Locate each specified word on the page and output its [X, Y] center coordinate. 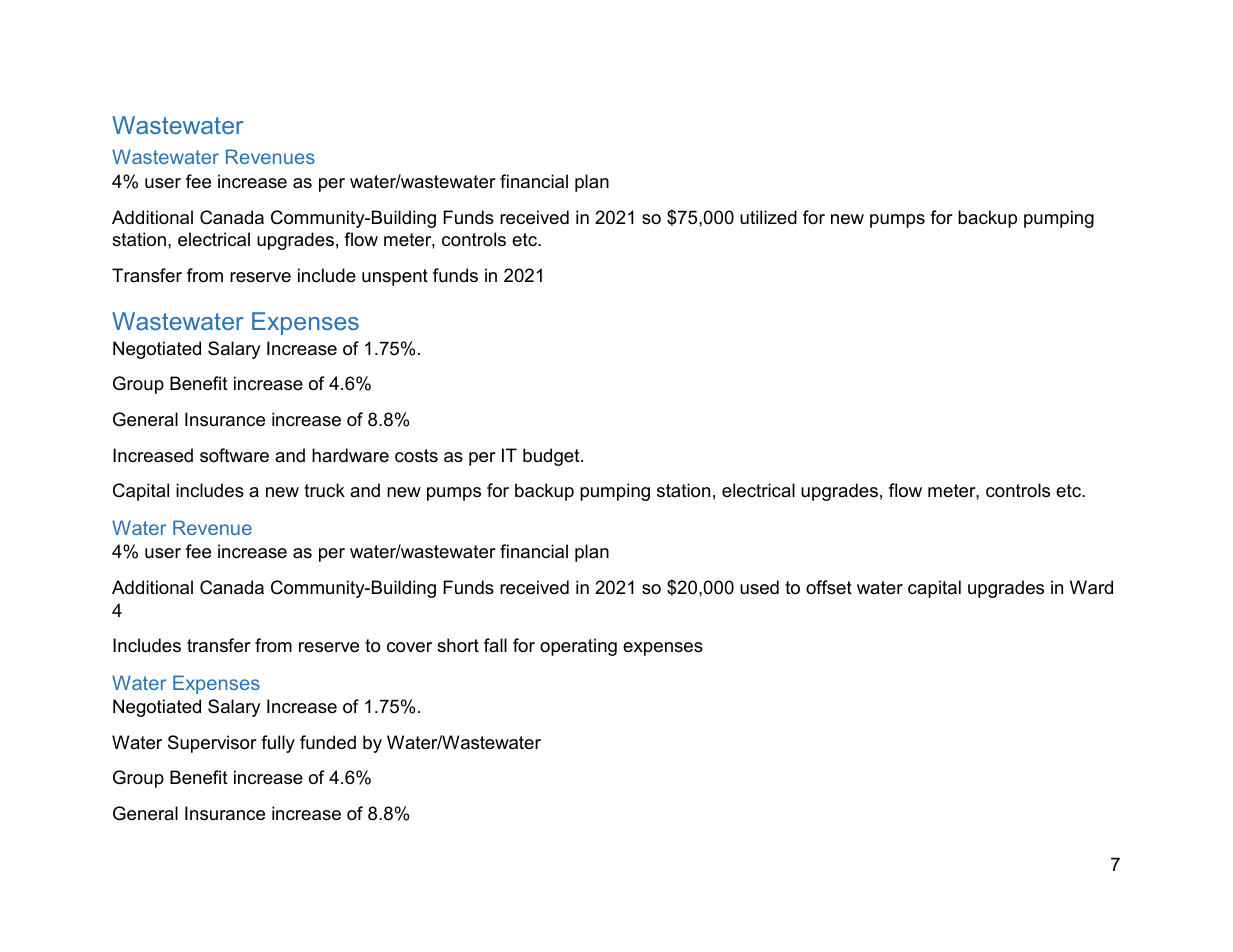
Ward [1091, 587]
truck [324, 490]
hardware [350, 455]
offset [829, 587]
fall [495, 645]
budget [552, 457]
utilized [768, 217]
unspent [395, 277]
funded [328, 742]
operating [578, 647]
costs [416, 456]
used [759, 587]
